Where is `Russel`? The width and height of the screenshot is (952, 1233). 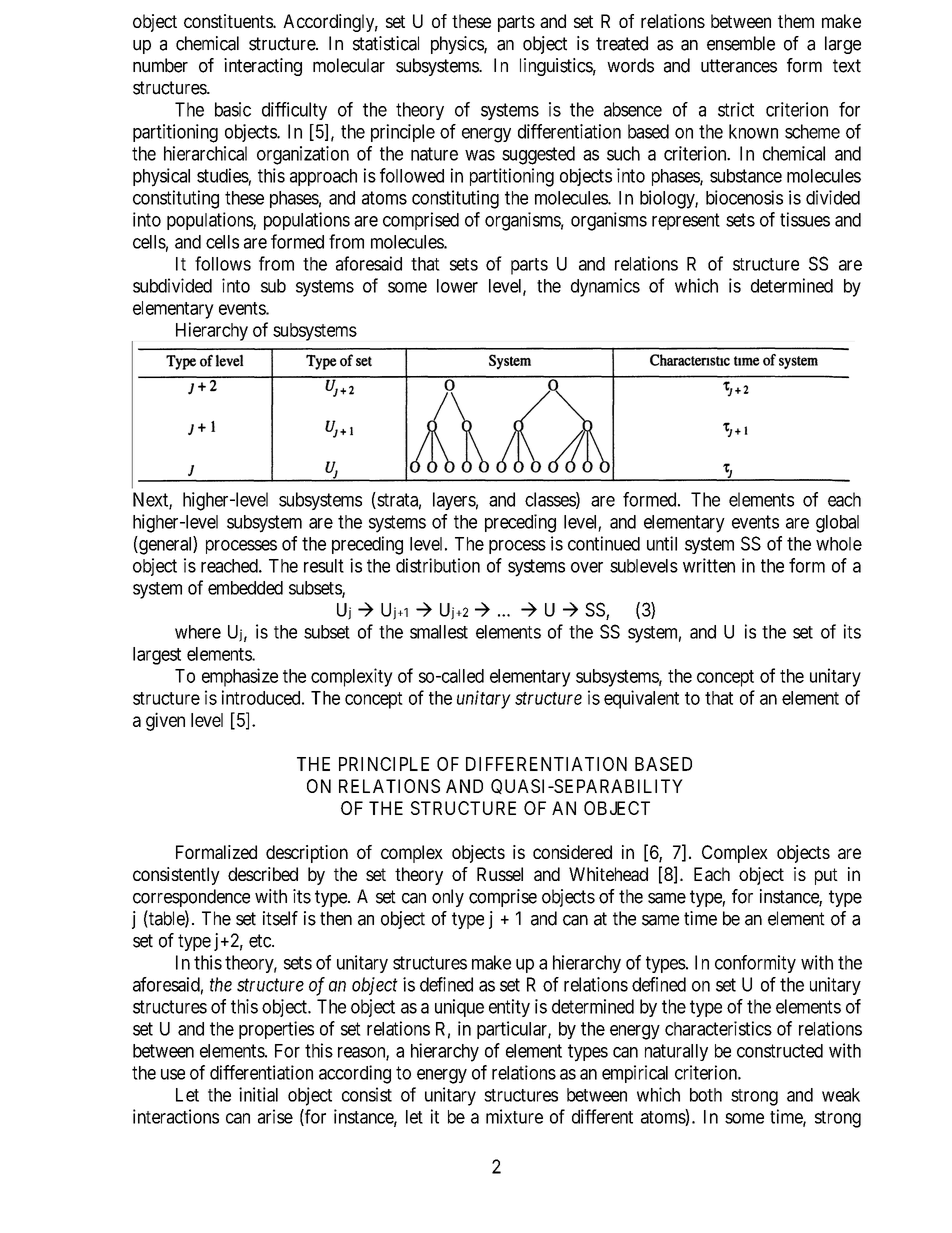
Russel is located at coordinates (500, 874).
